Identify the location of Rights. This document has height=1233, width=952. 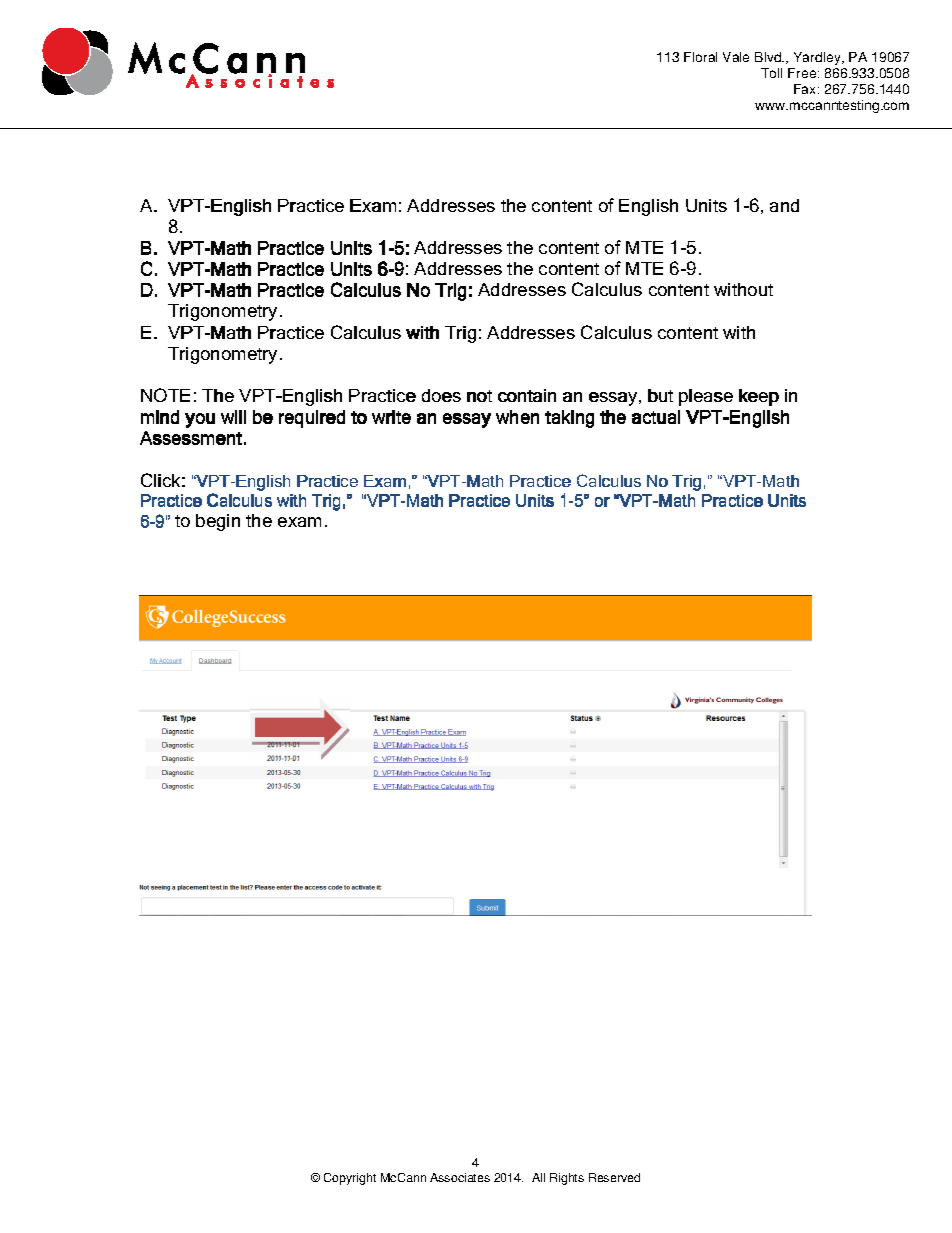
(567, 1179).
